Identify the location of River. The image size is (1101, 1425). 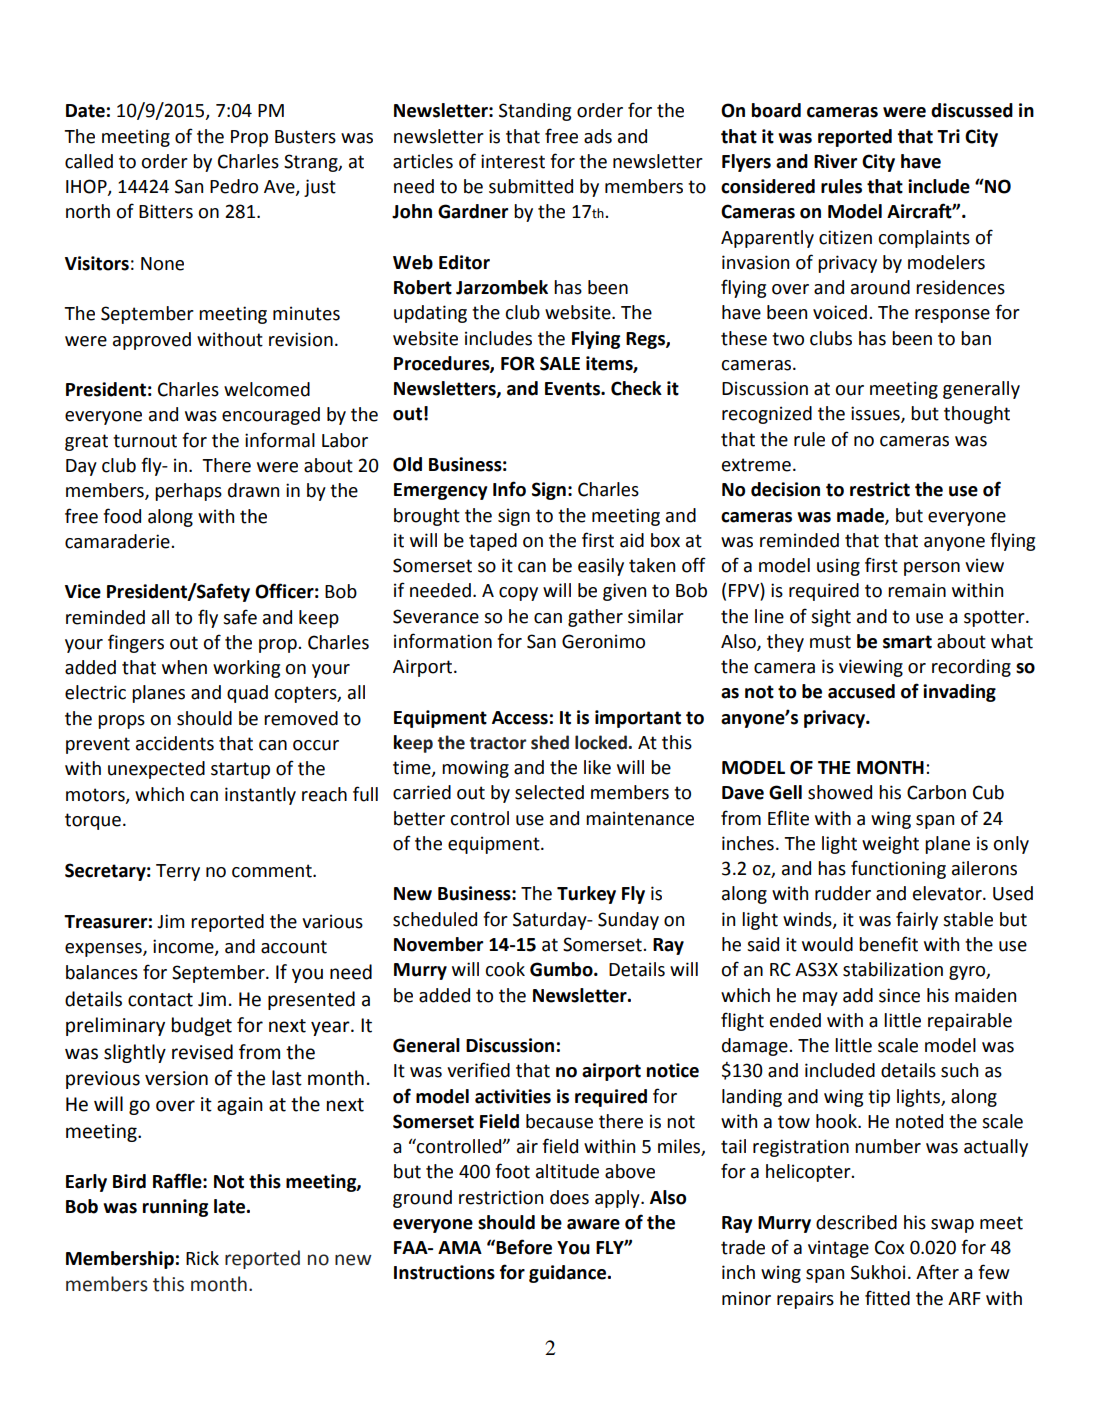
(835, 161).
